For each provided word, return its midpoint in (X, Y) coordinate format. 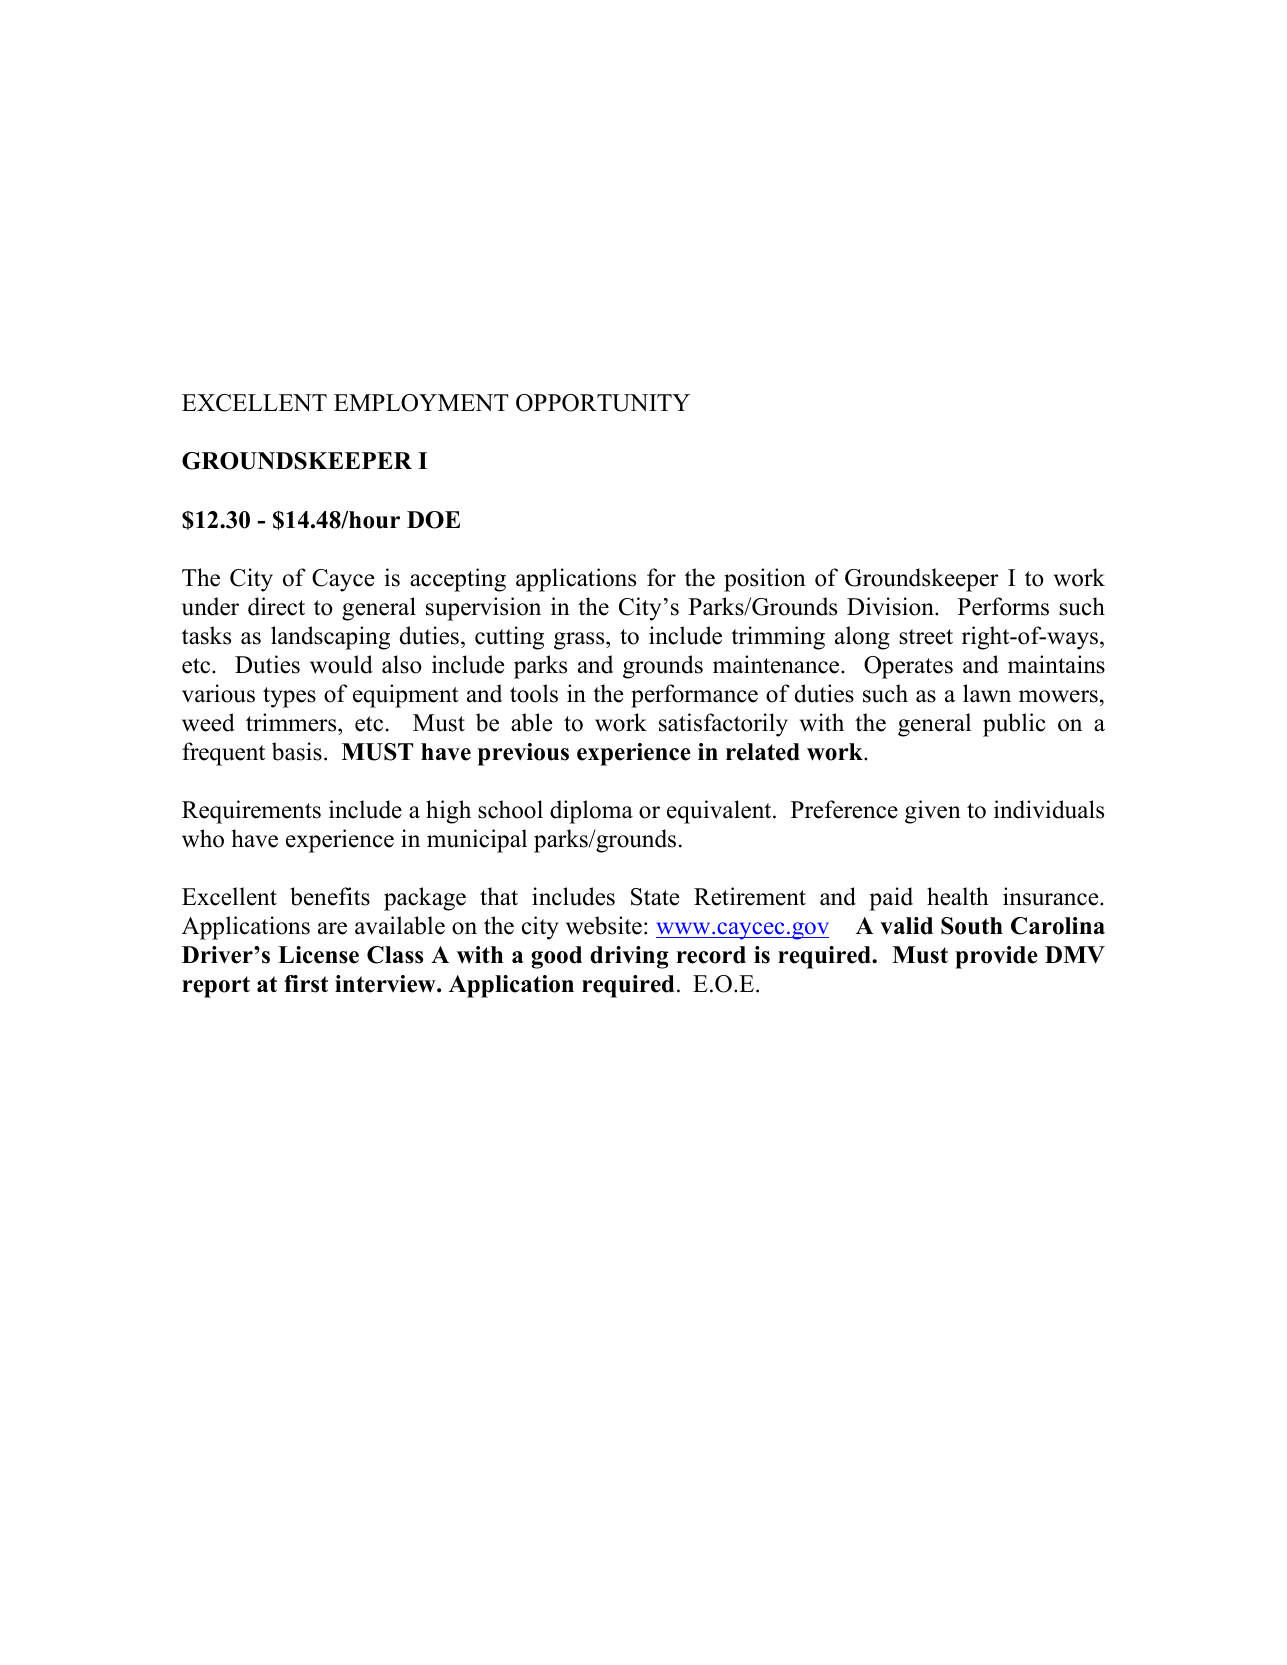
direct (276, 606)
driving (629, 957)
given (933, 812)
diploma (591, 812)
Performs (1003, 606)
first (306, 984)
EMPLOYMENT (421, 403)
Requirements (251, 812)
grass (580, 641)
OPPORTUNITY (603, 403)
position (765, 580)
